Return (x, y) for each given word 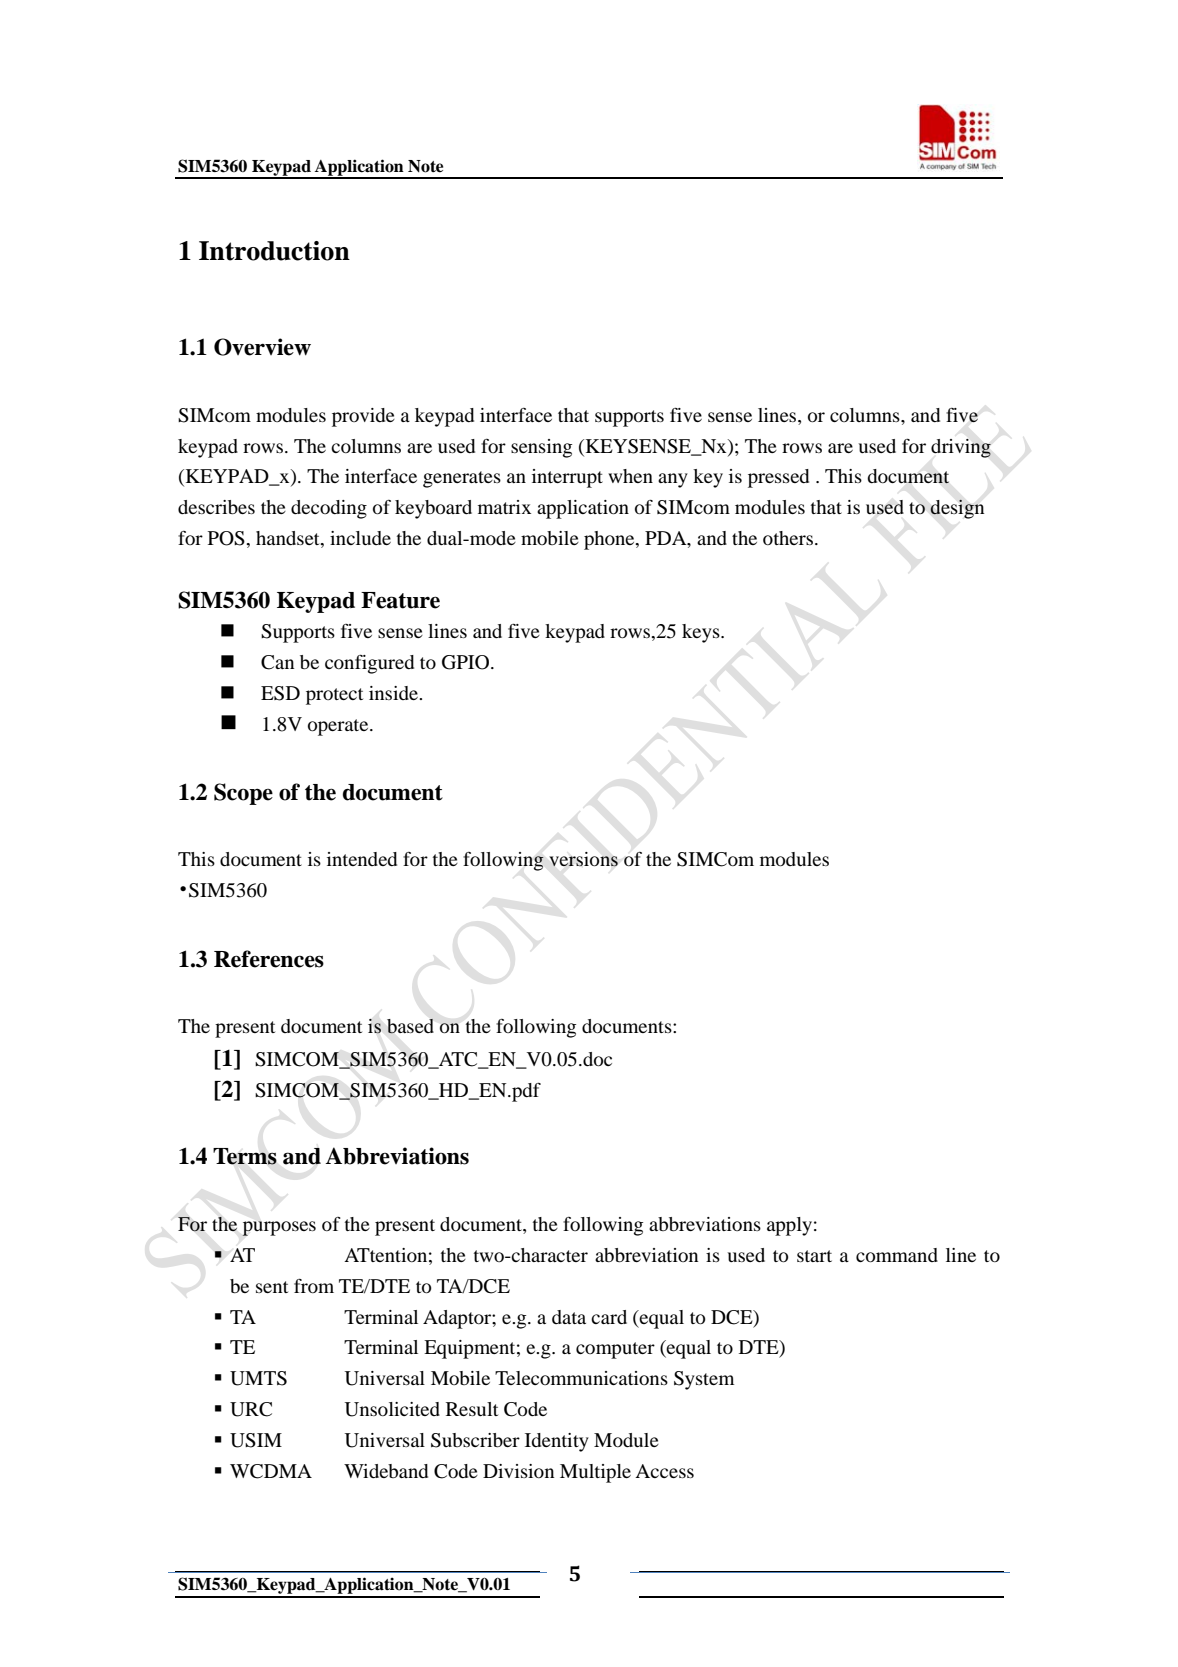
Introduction (274, 251)
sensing (541, 448)
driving (961, 448)
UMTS (258, 1378)
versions (583, 859)
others (788, 538)
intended (362, 859)
